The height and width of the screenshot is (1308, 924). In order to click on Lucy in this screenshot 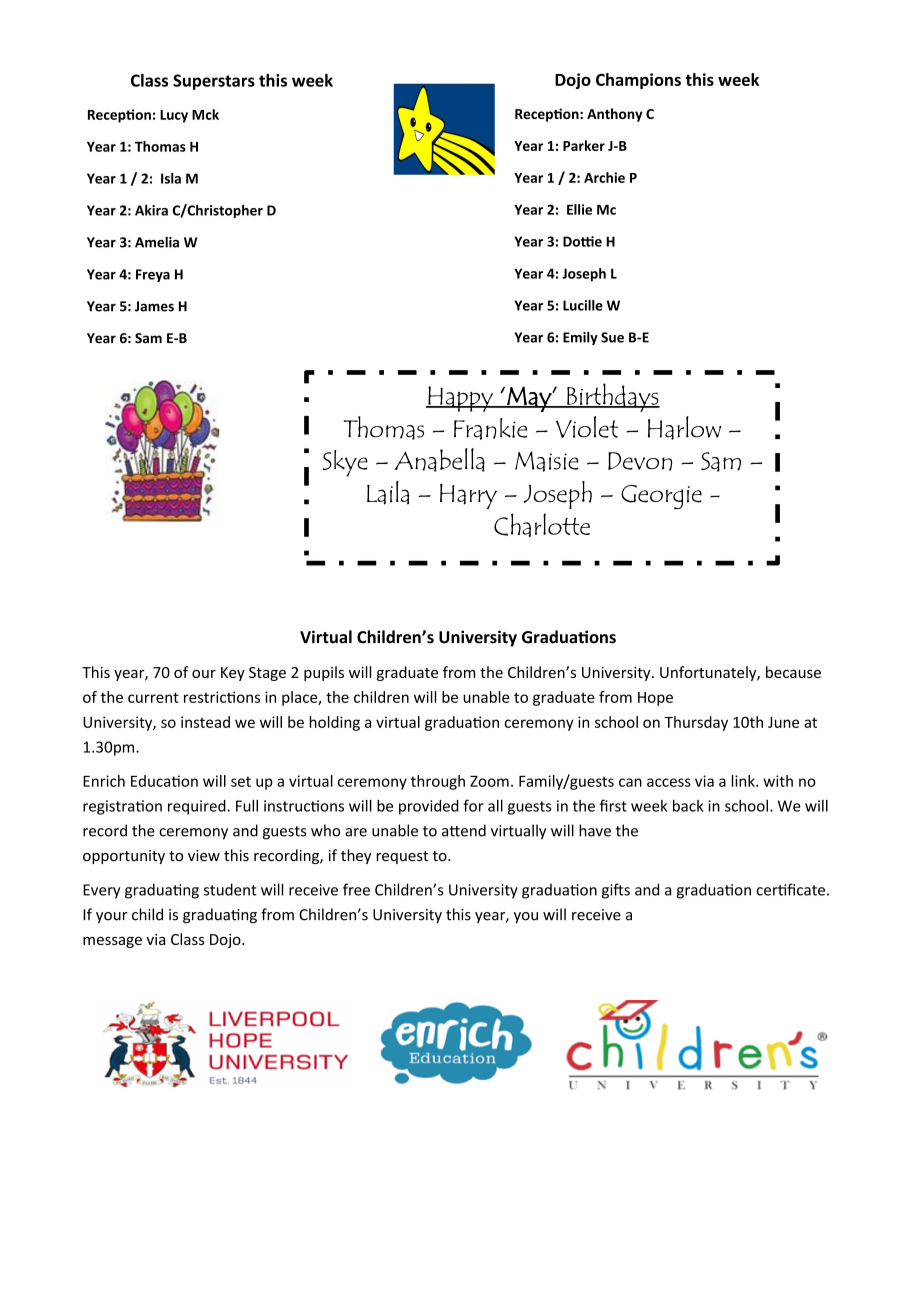, I will do `click(174, 116)`.
